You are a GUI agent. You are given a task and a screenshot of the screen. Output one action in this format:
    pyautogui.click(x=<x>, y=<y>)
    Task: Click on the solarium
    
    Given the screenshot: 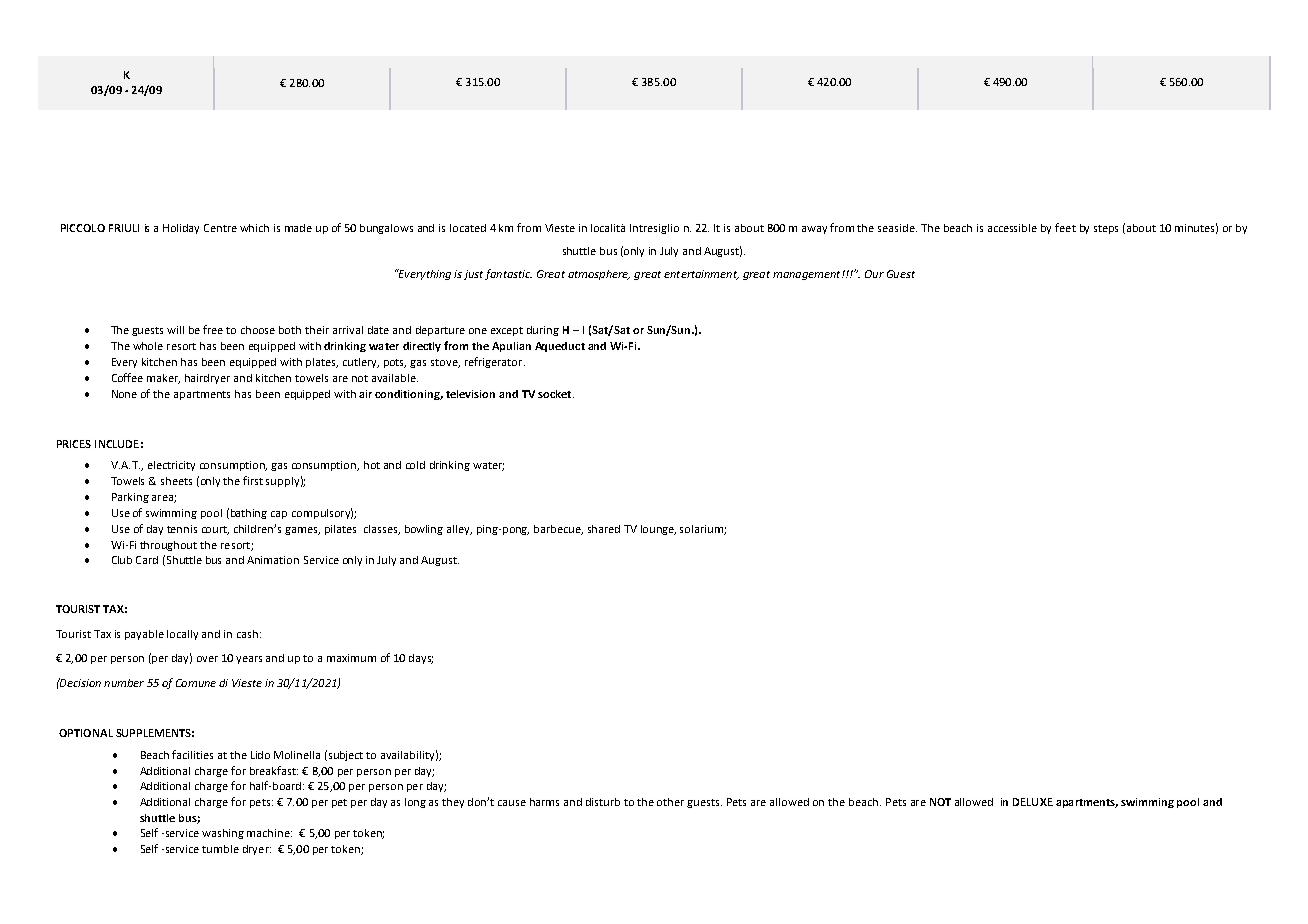 What is the action you would take?
    pyautogui.click(x=702, y=530)
